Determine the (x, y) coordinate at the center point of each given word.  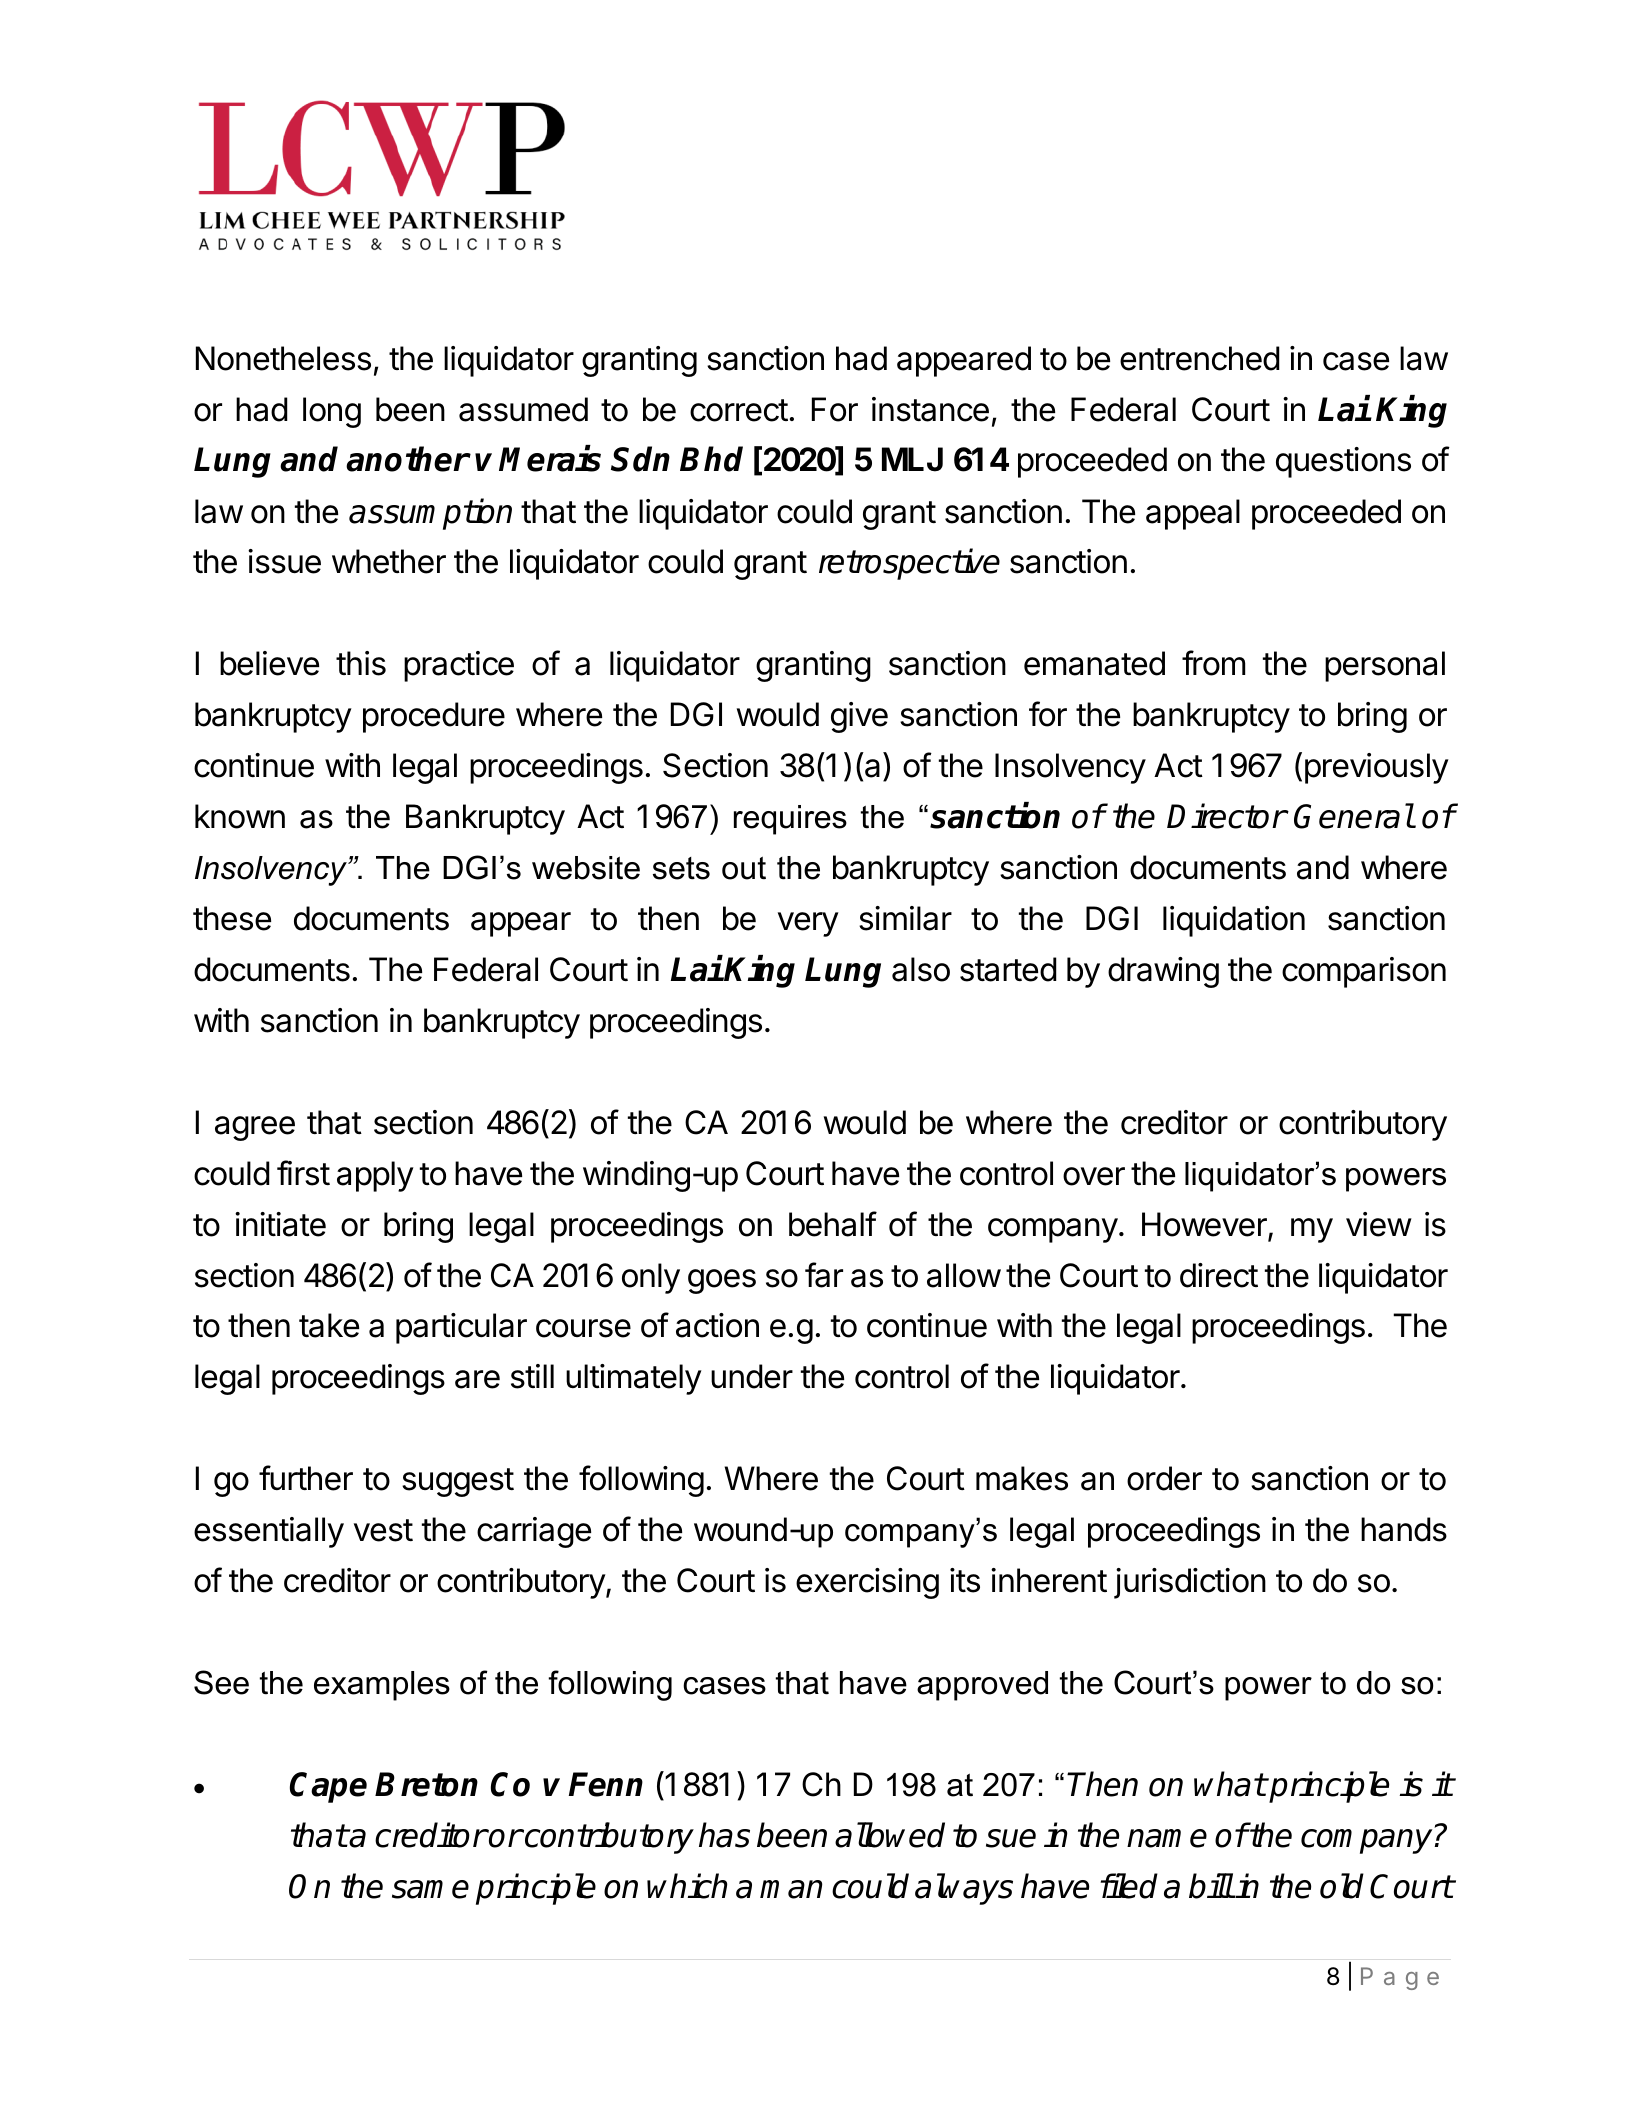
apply (375, 1176)
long (332, 412)
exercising (867, 1583)
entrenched (1200, 358)
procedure (434, 717)
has (724, 1835)
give (859, 717)
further (306, 1478)
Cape (328, 1787)
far (824, 1275)
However (1205, 1225)
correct (739, 410)
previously (1377, 768)
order (1164, 1478)
